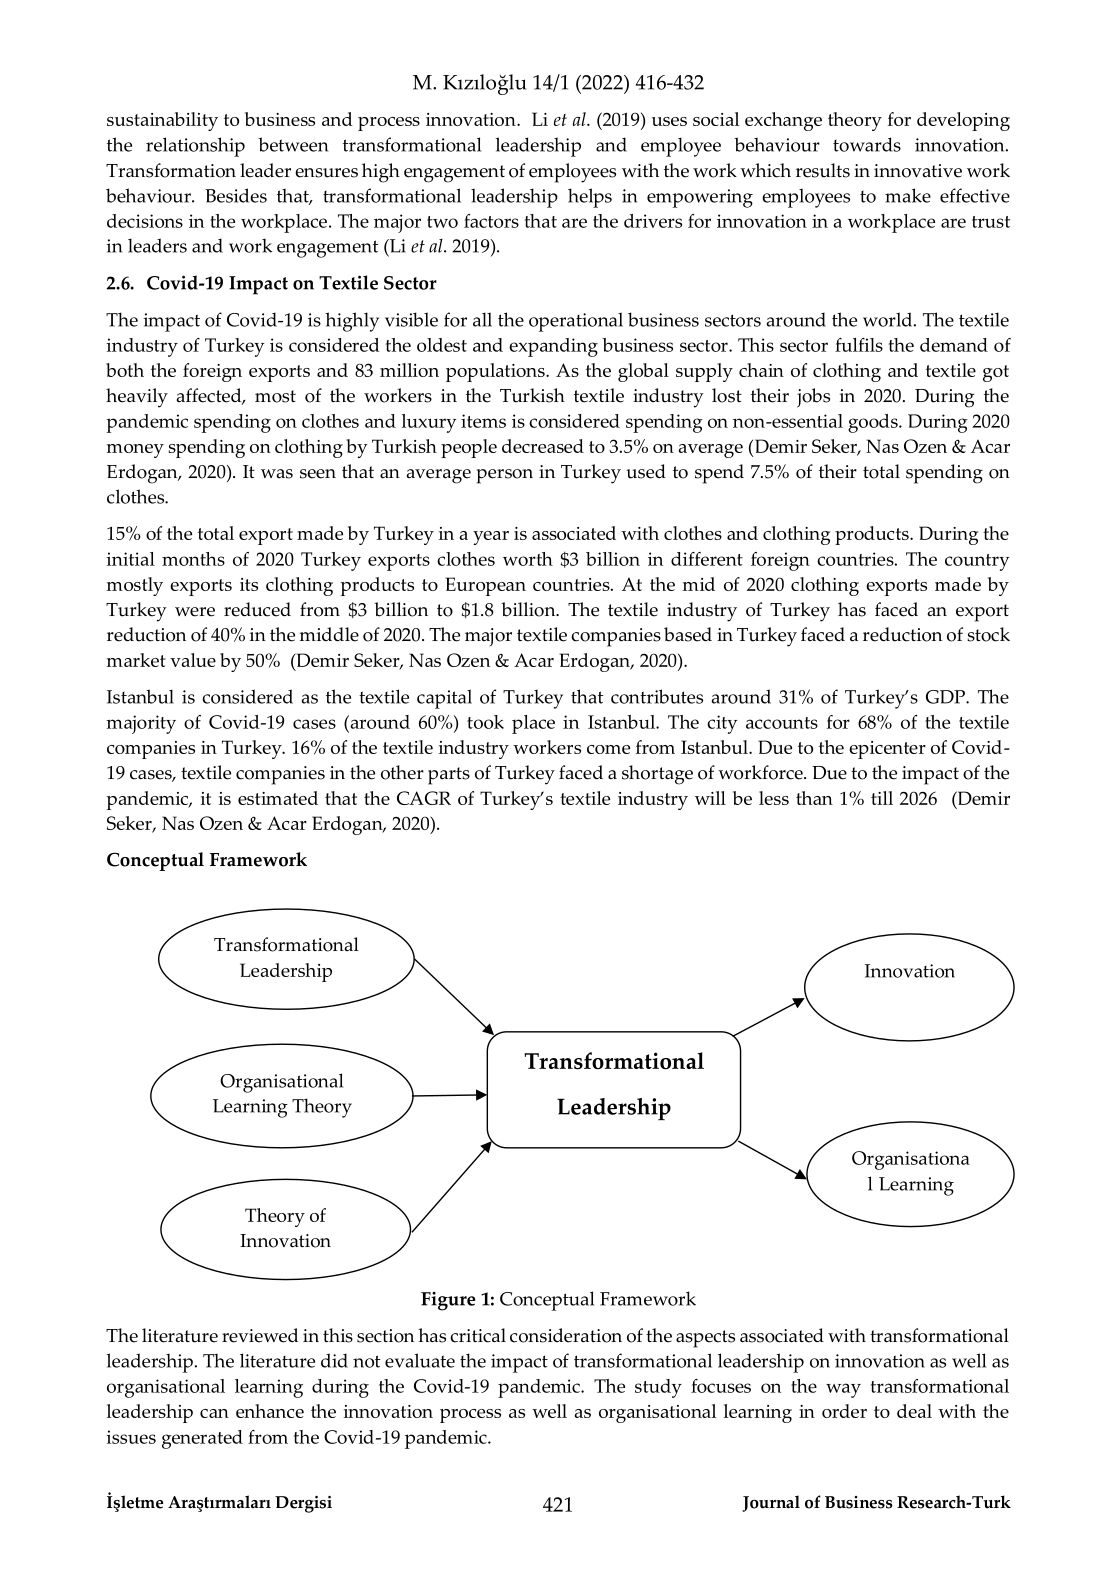 The height and width of the screenshot is (1580, 1116). Describe the element at coordinates (195, 147) in the screenshot. I see `relationship` at that location.
